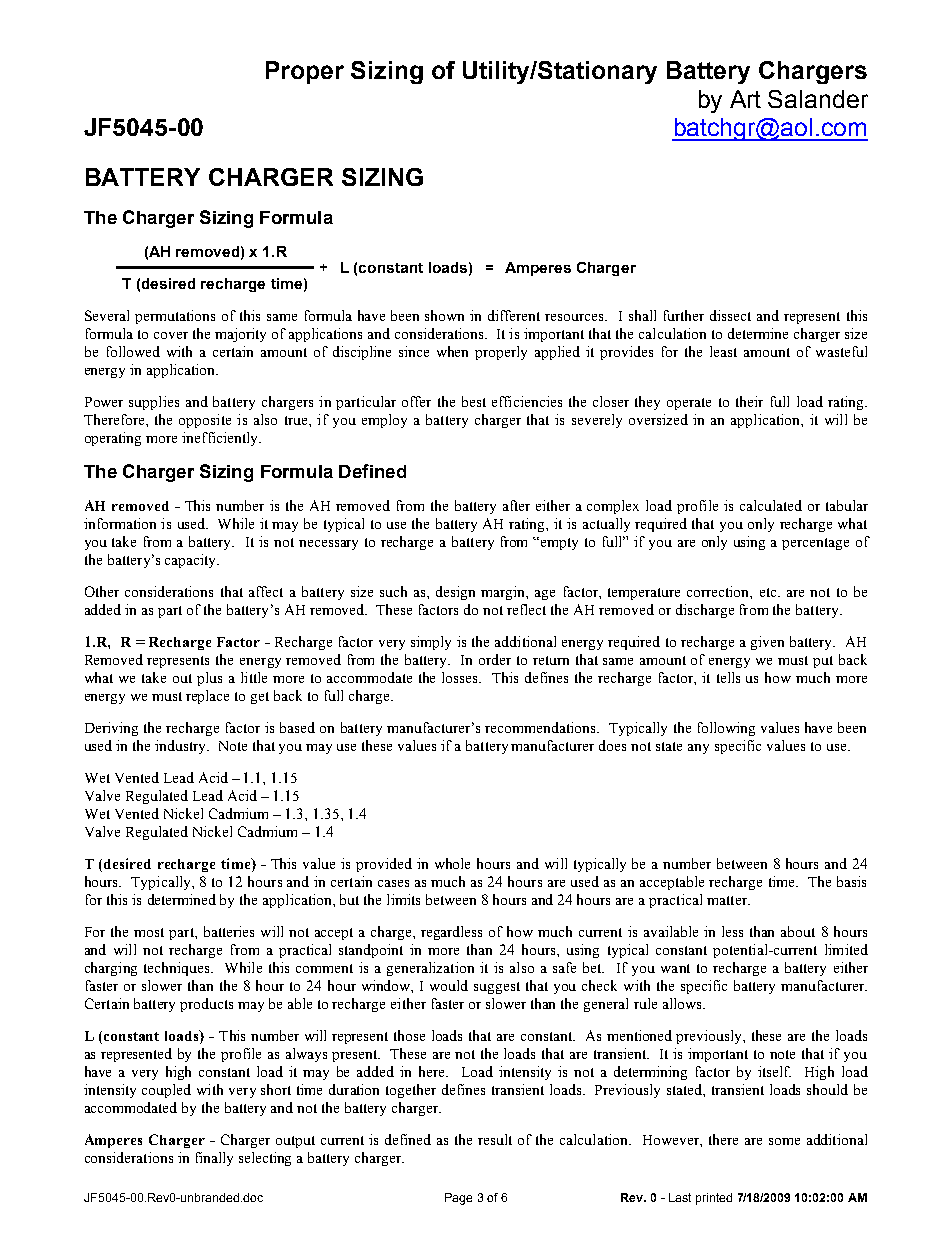 Image resolution: width=952 pixels, height=1233 pixels. Describe the element at coordinates (541, 727) in the image. I see `recommendations` at that location.
